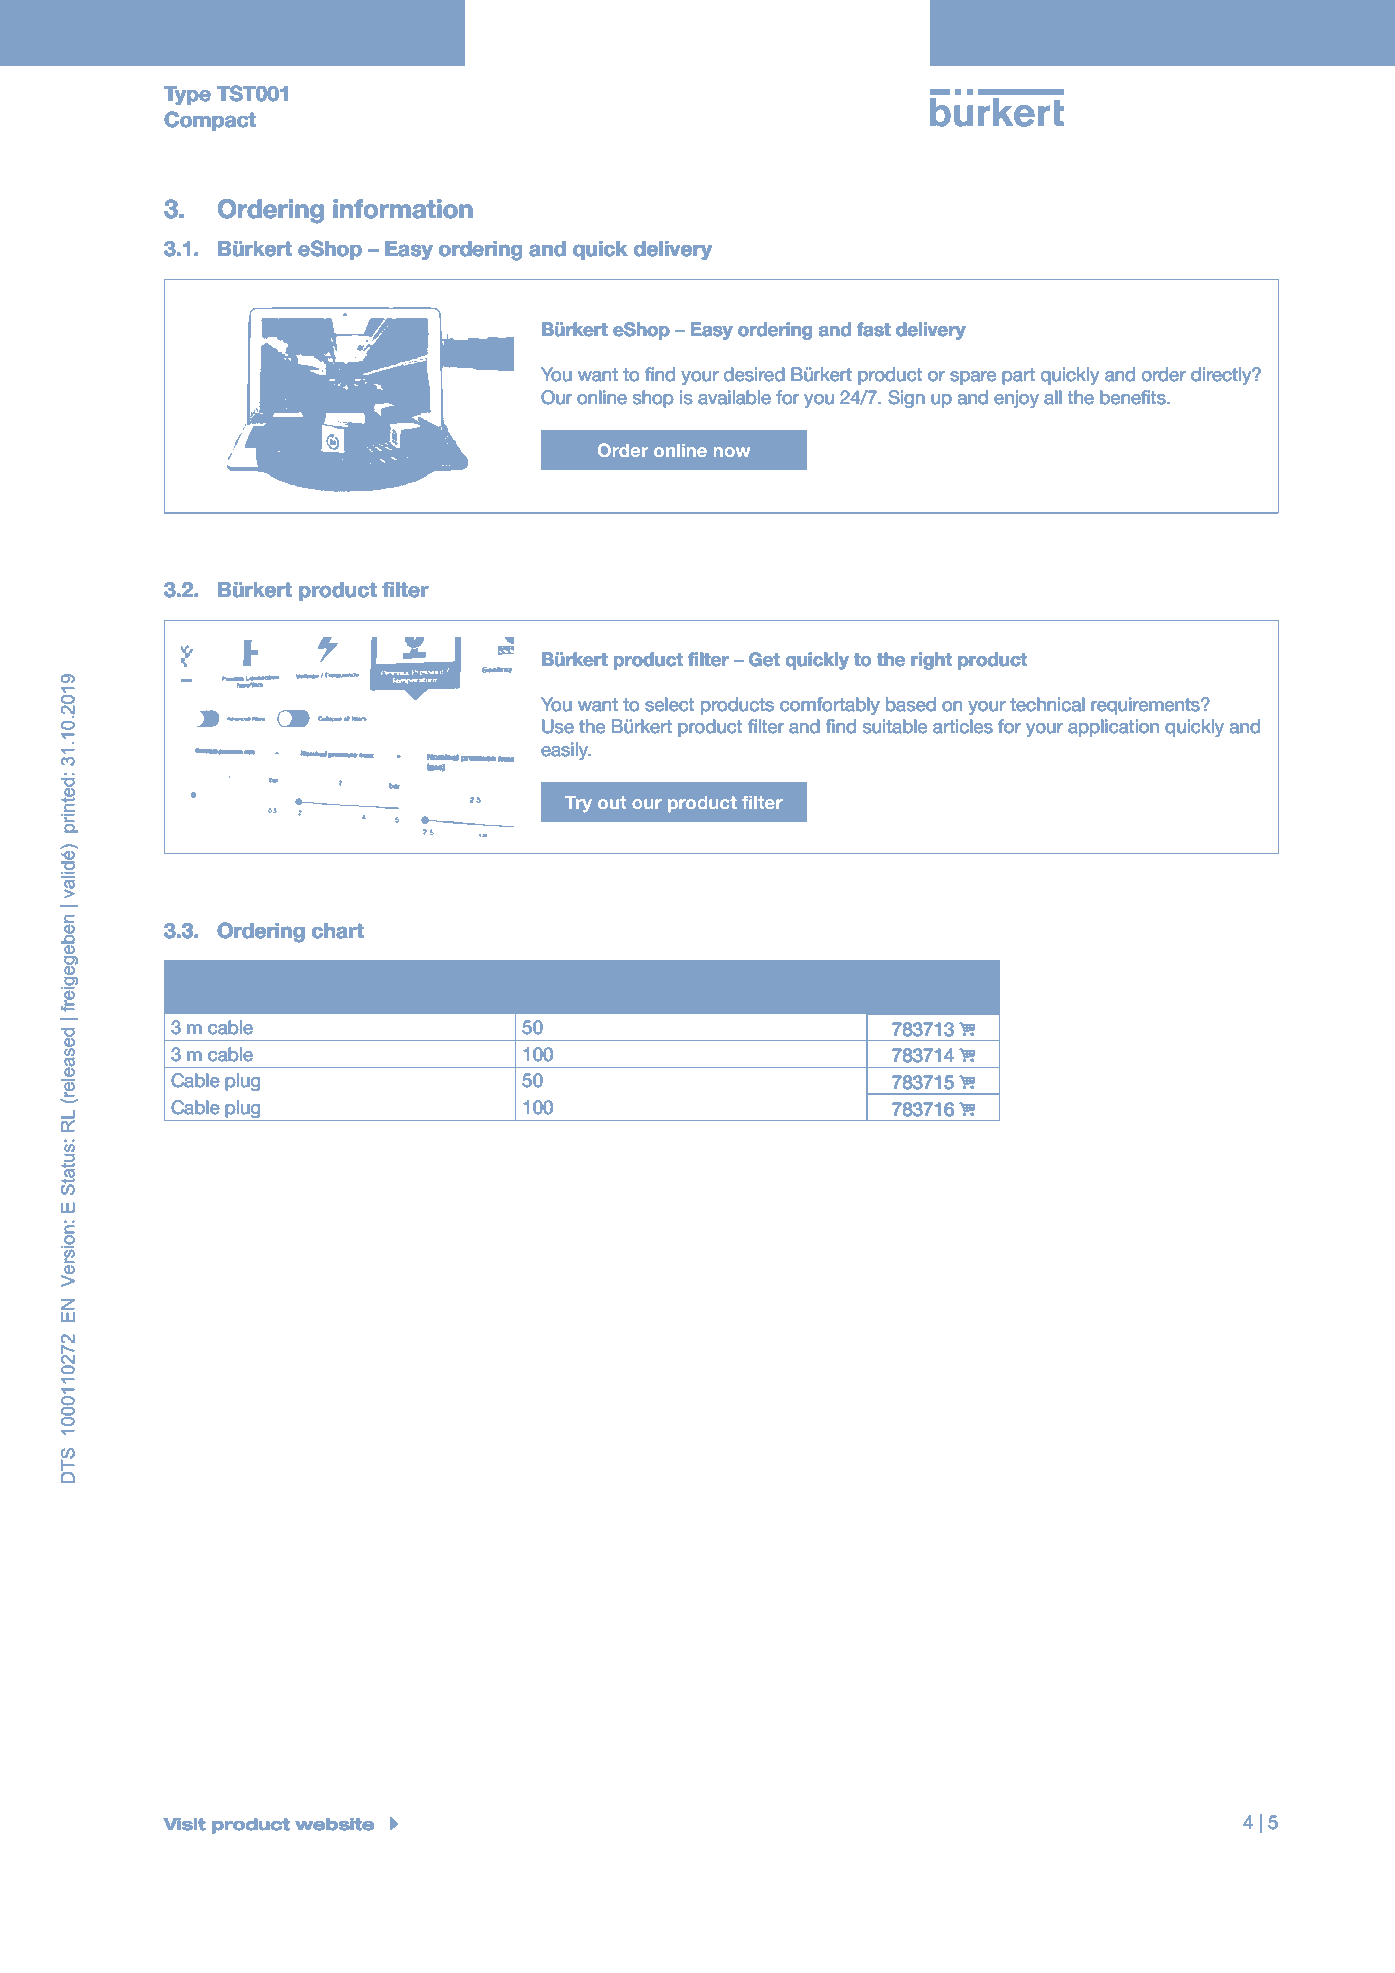  Describe the element at coordinates (564, 976) in the page. I see `Mounting` at that location.
